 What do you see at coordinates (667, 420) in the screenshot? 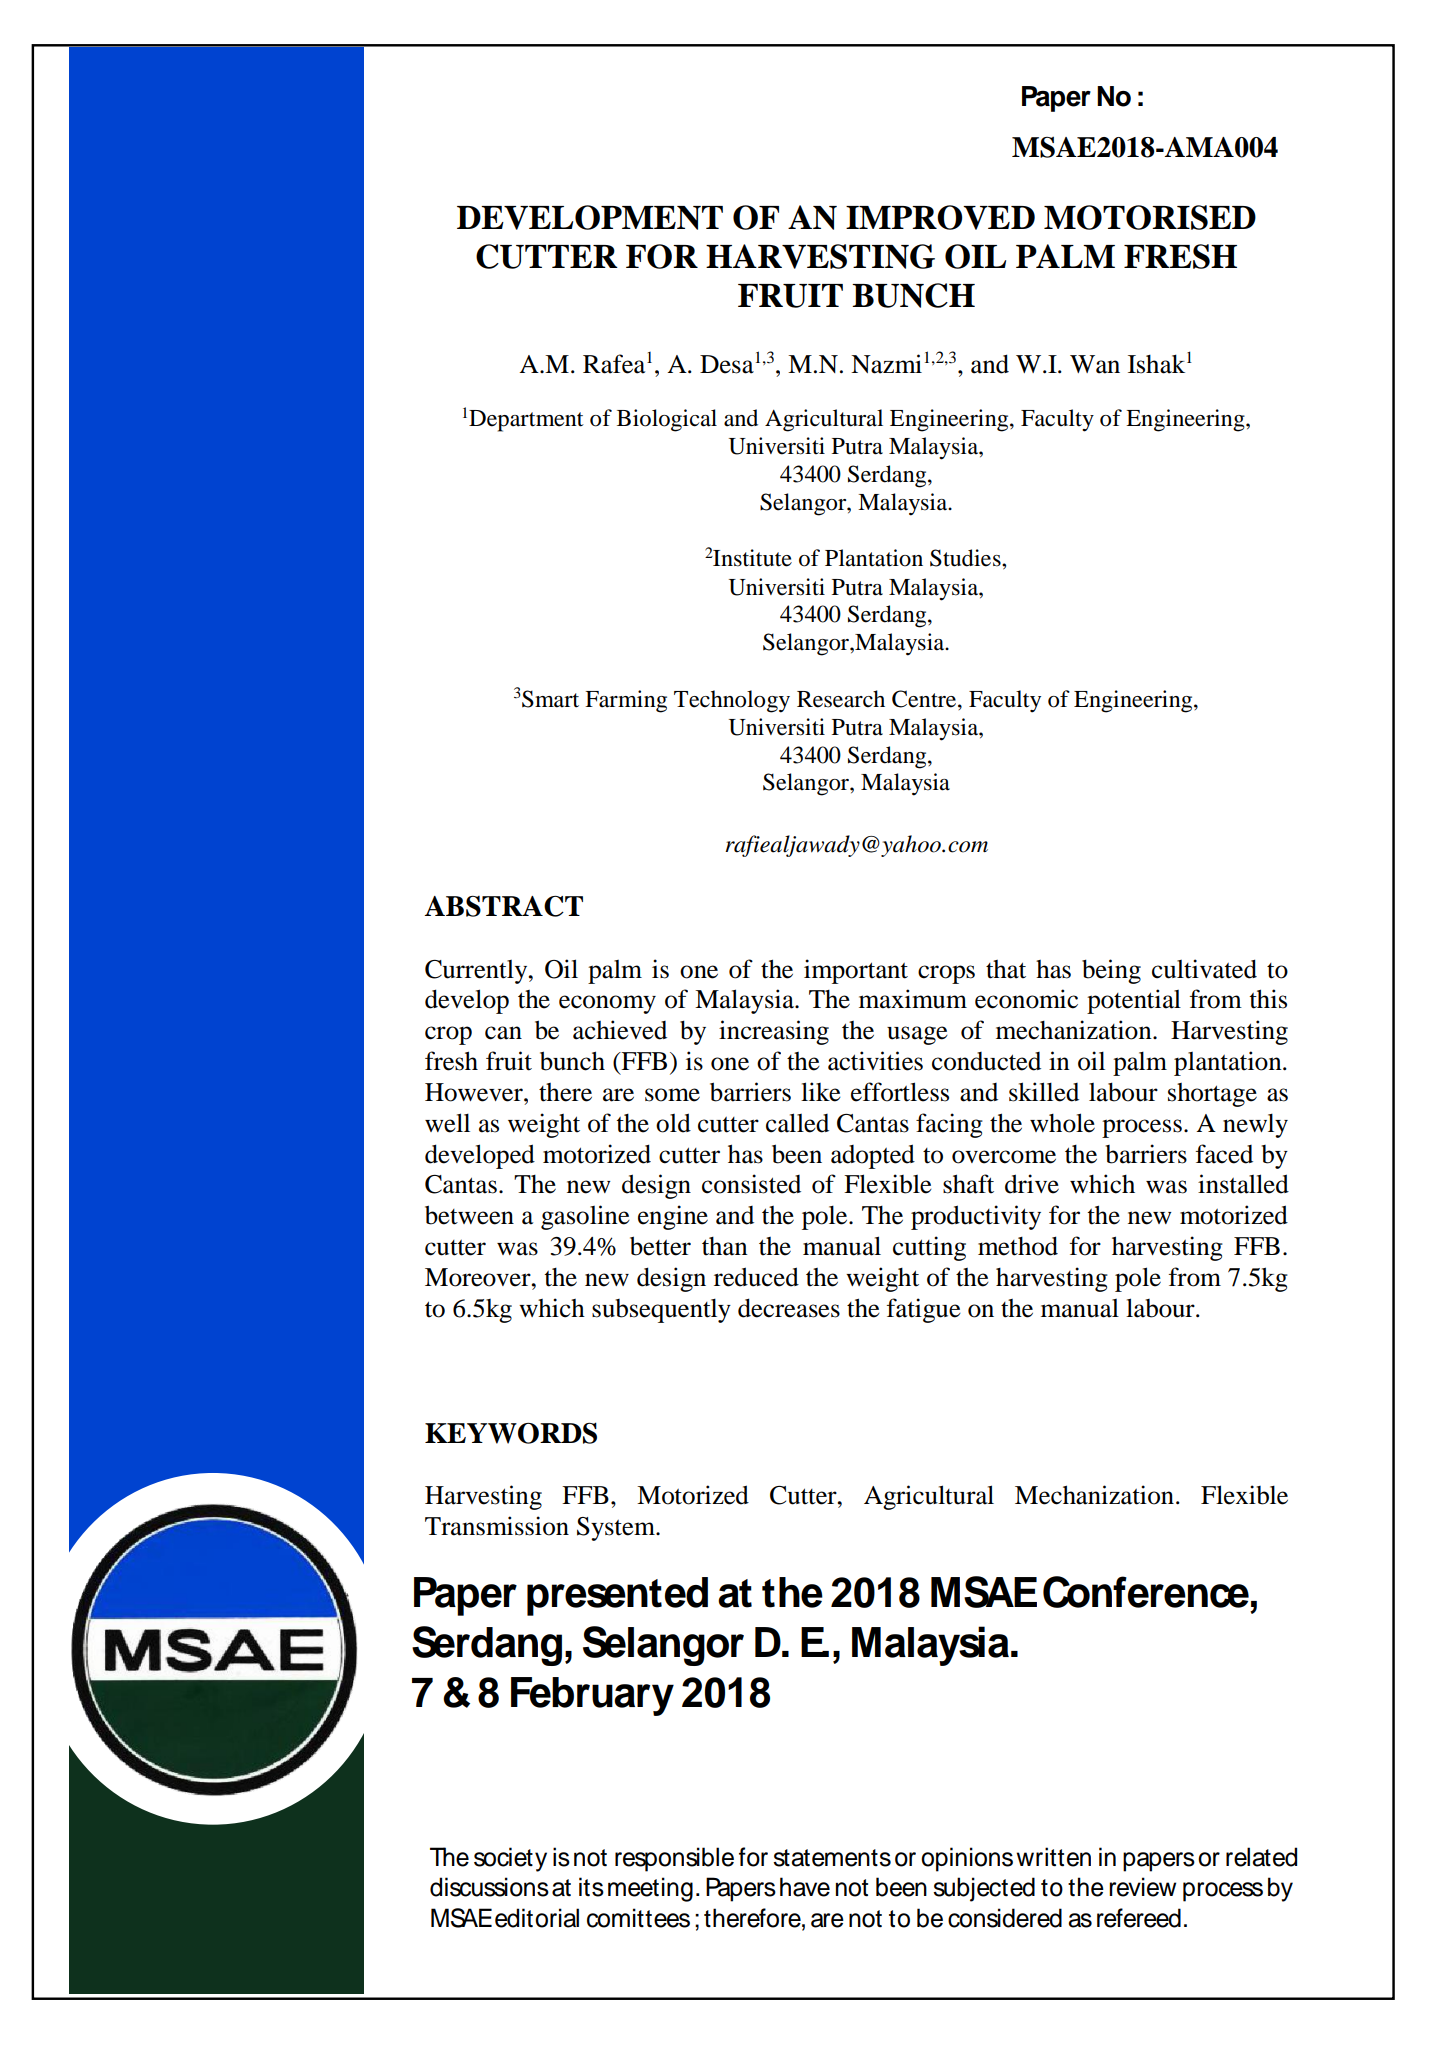
I see `Biological` at bounding box center [667, 420].
